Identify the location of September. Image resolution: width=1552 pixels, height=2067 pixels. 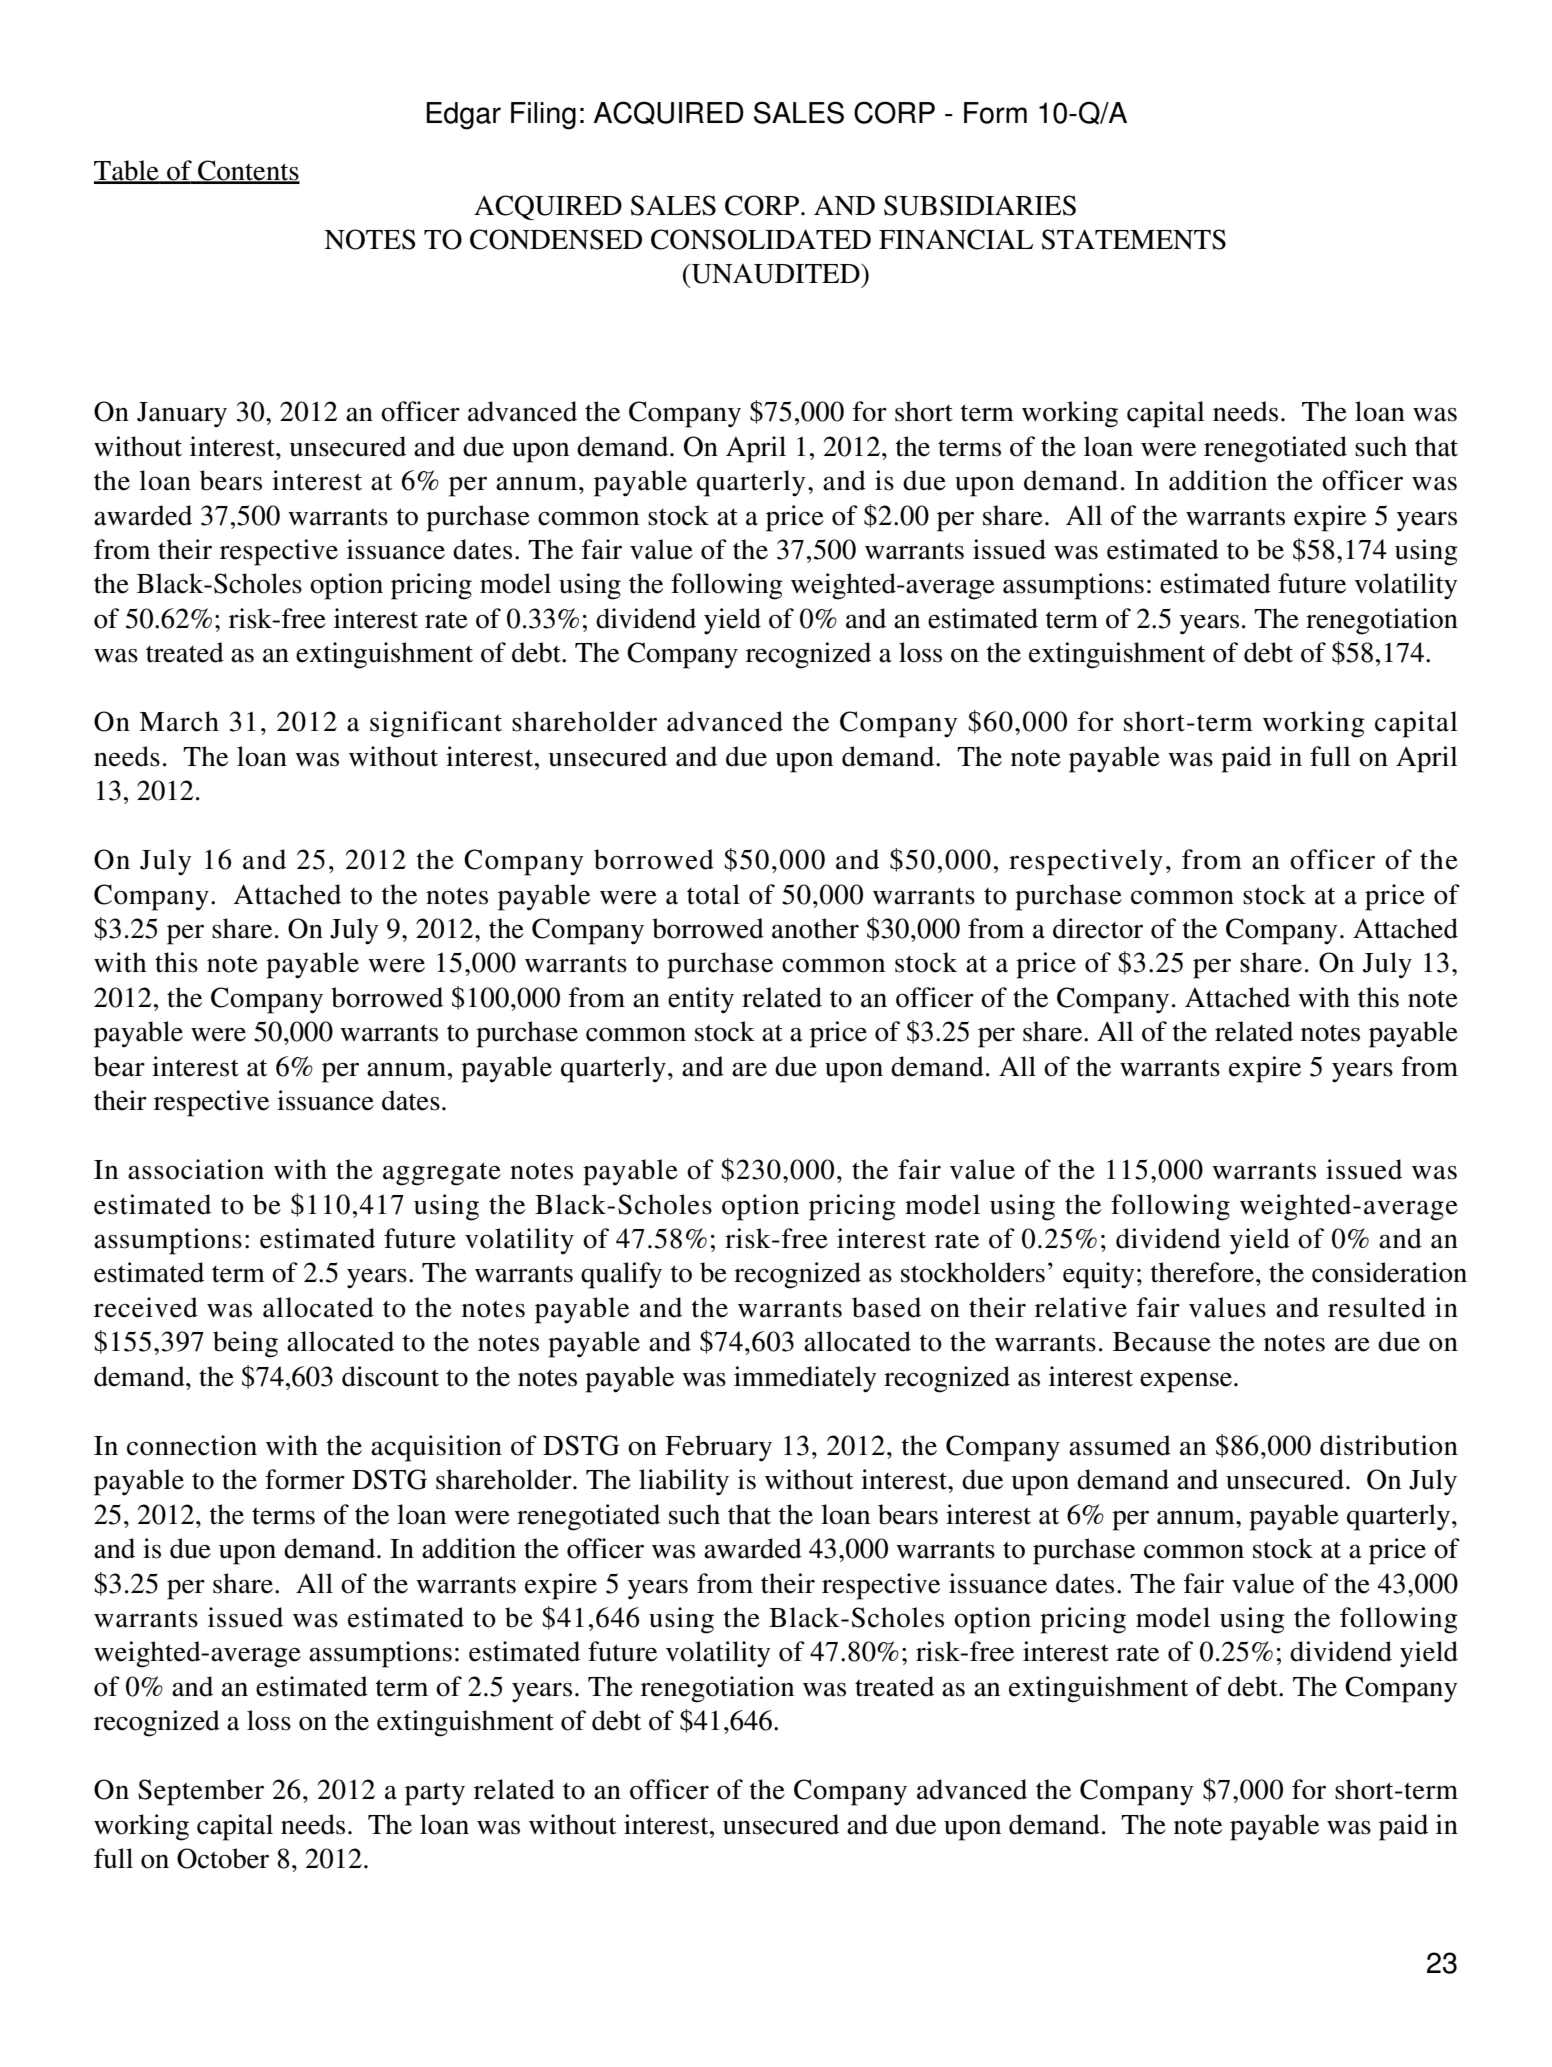
(201, 1792).
